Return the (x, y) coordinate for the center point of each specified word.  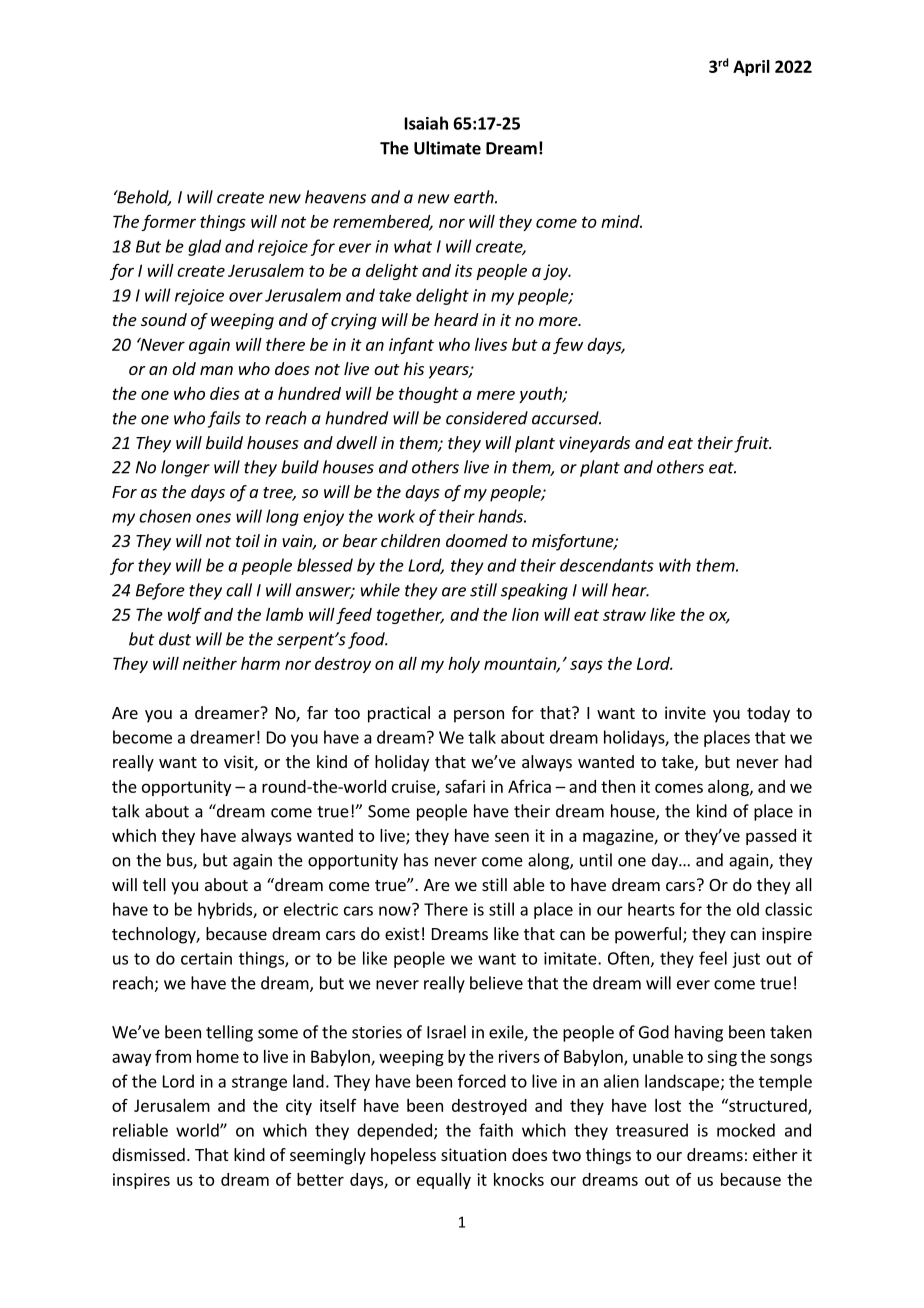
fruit (752, 444)
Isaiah (426, 123)
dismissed (148, 1154)
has (416, 860)
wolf (185, 616)
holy (464, 665)
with (675, 565)
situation (473, 1154)
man (216, 370)
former (168, 222)
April (751, 68)
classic (788, 909)
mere (496, 395)
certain (206, 958)
